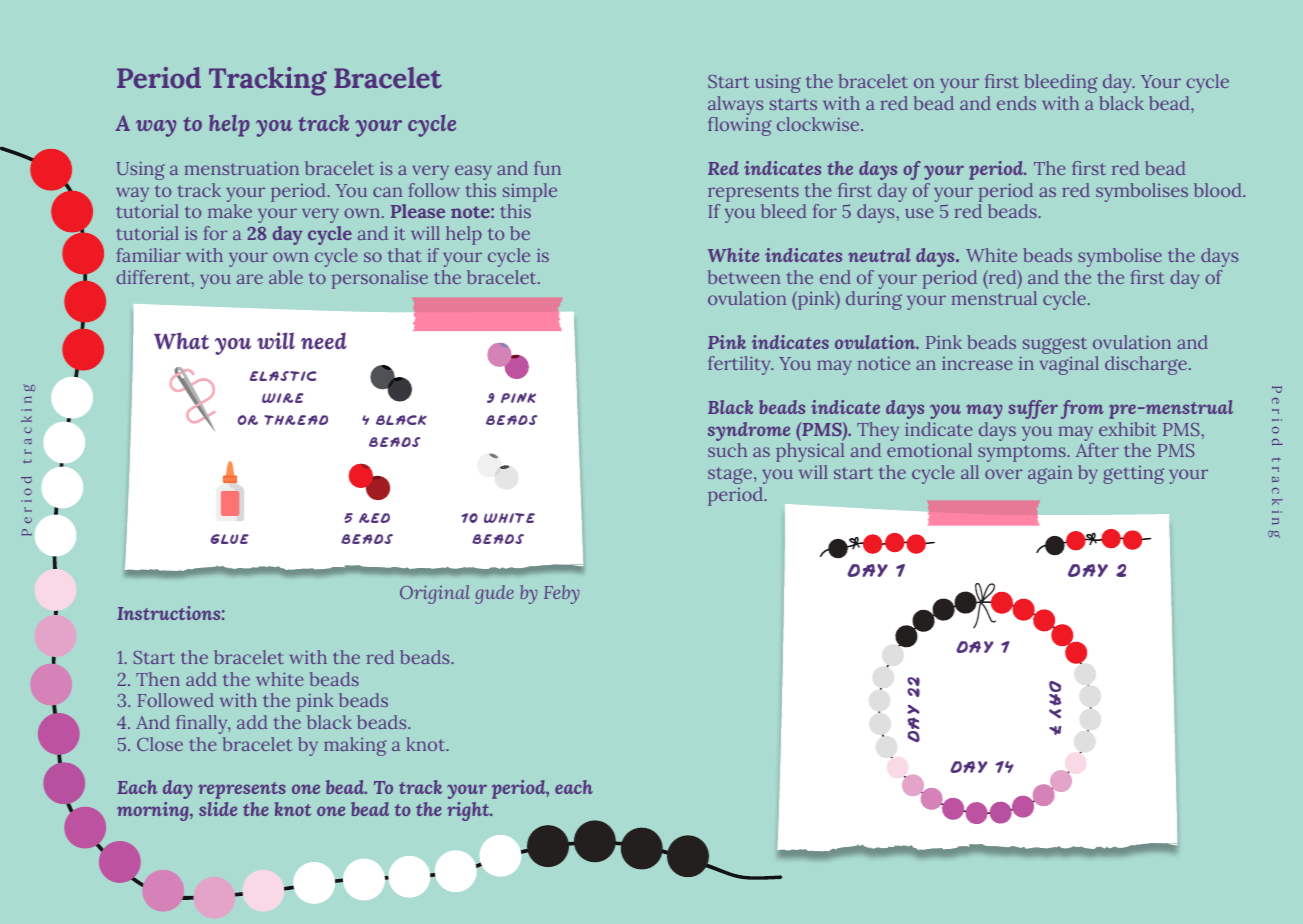 This screenshot has height=924, width=1303. I want to click on ends, so click(1016, 103).
